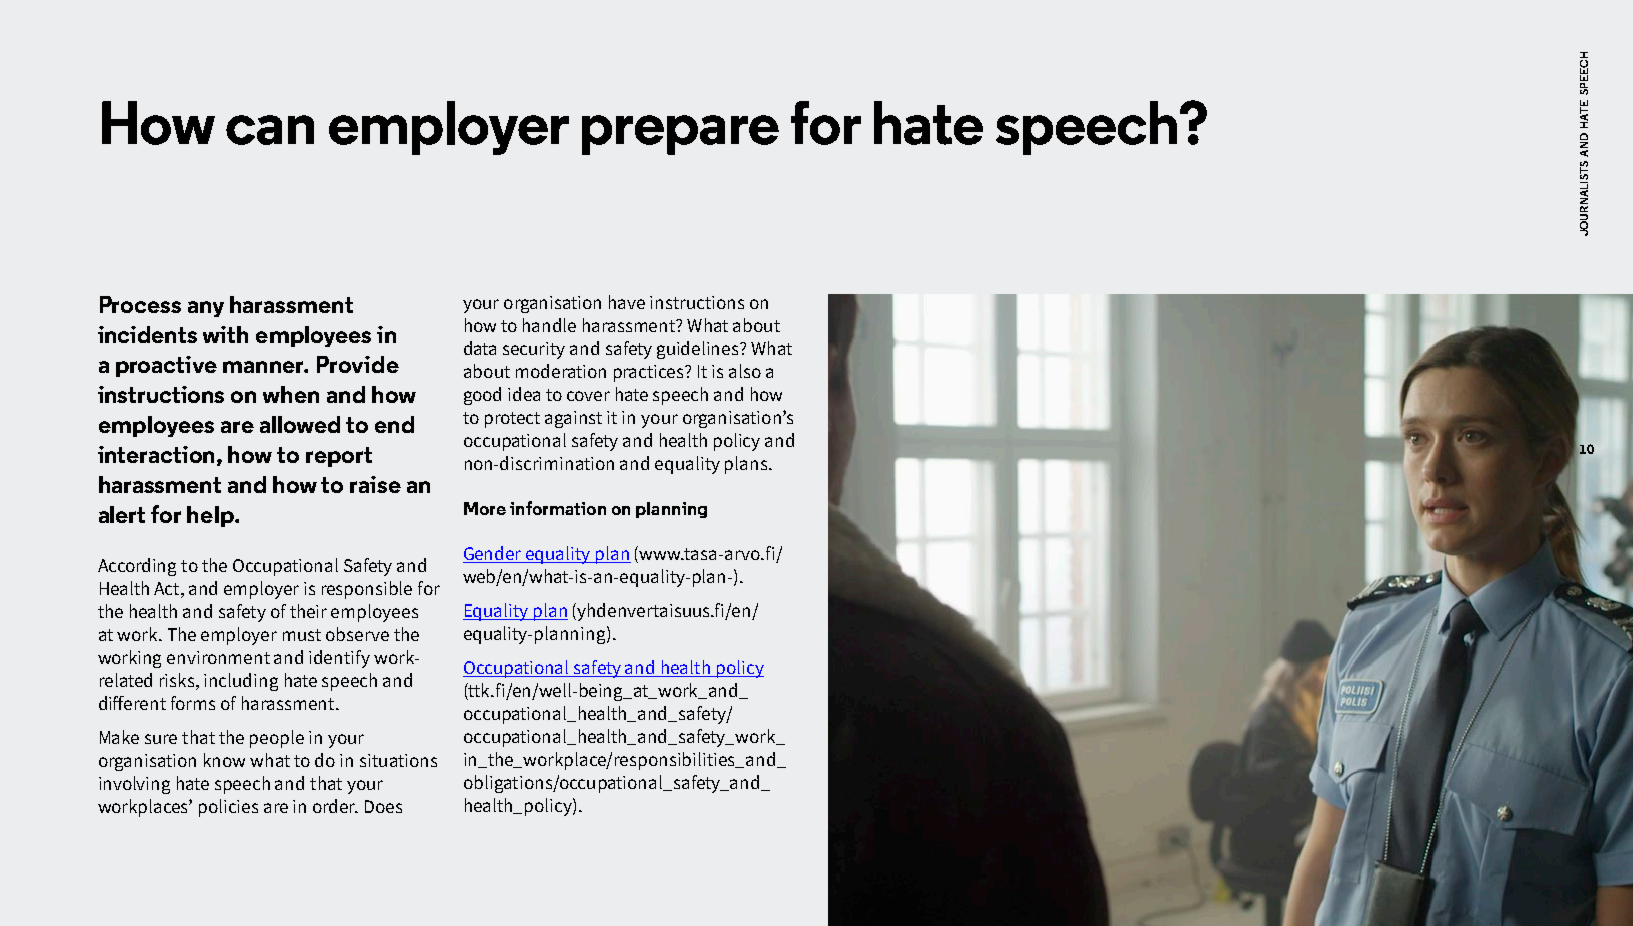 The width and height of the screenshot is (1633, 926). Describe the element at coordinates (211, 516) in the screenshot. I see `help` at that location.
